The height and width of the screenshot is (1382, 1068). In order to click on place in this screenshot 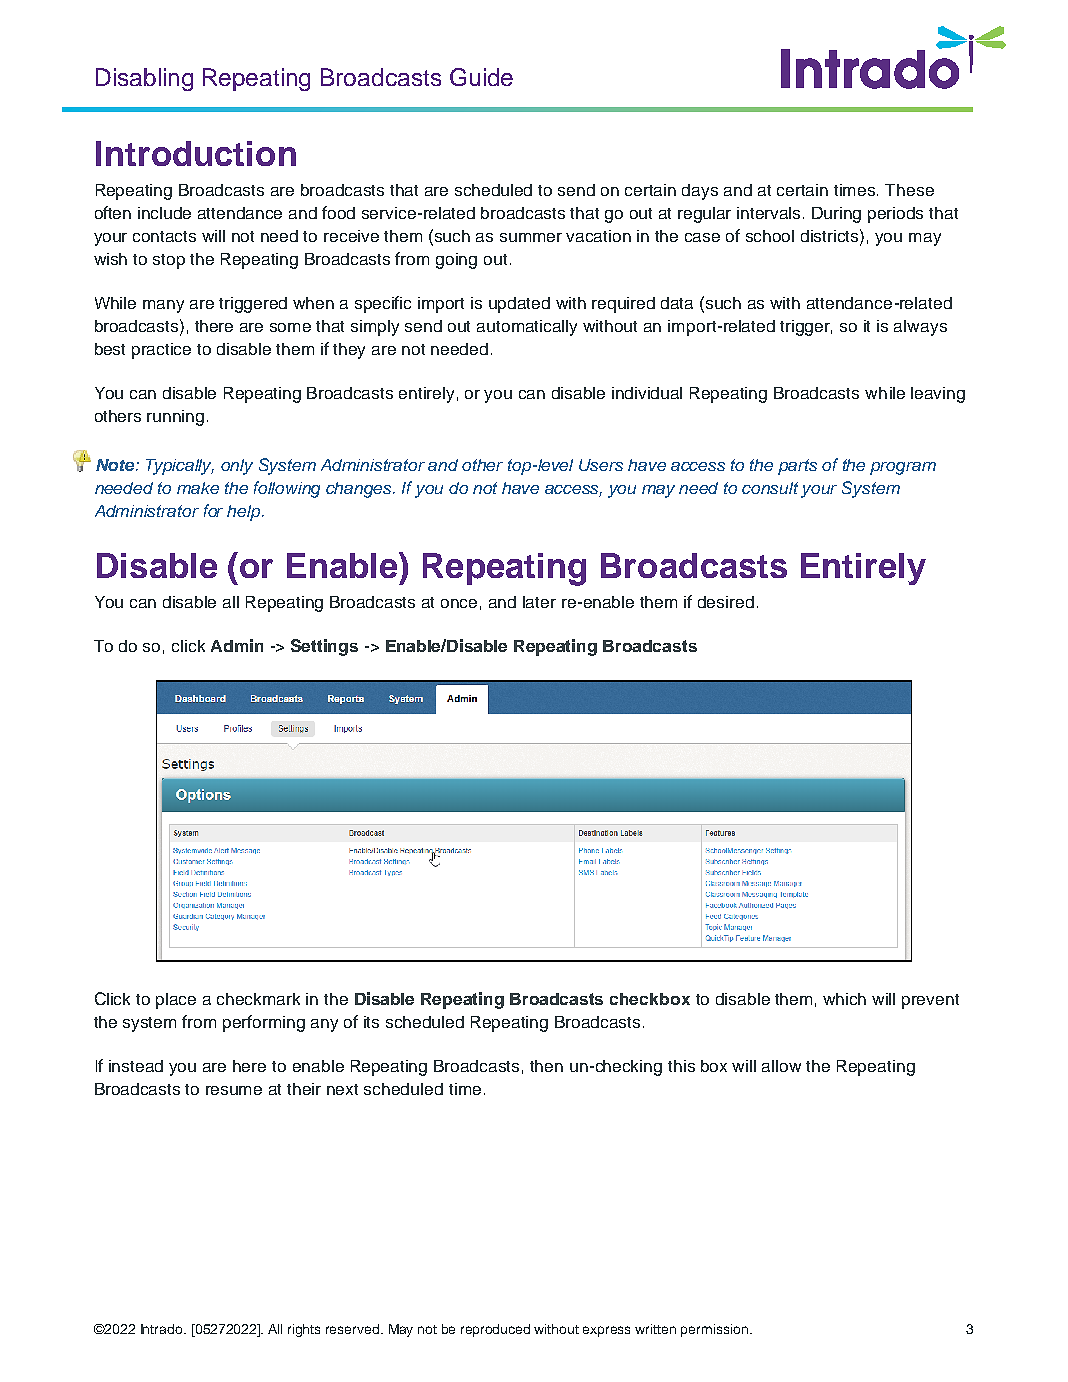, I will do `click(176, 1001)`.
